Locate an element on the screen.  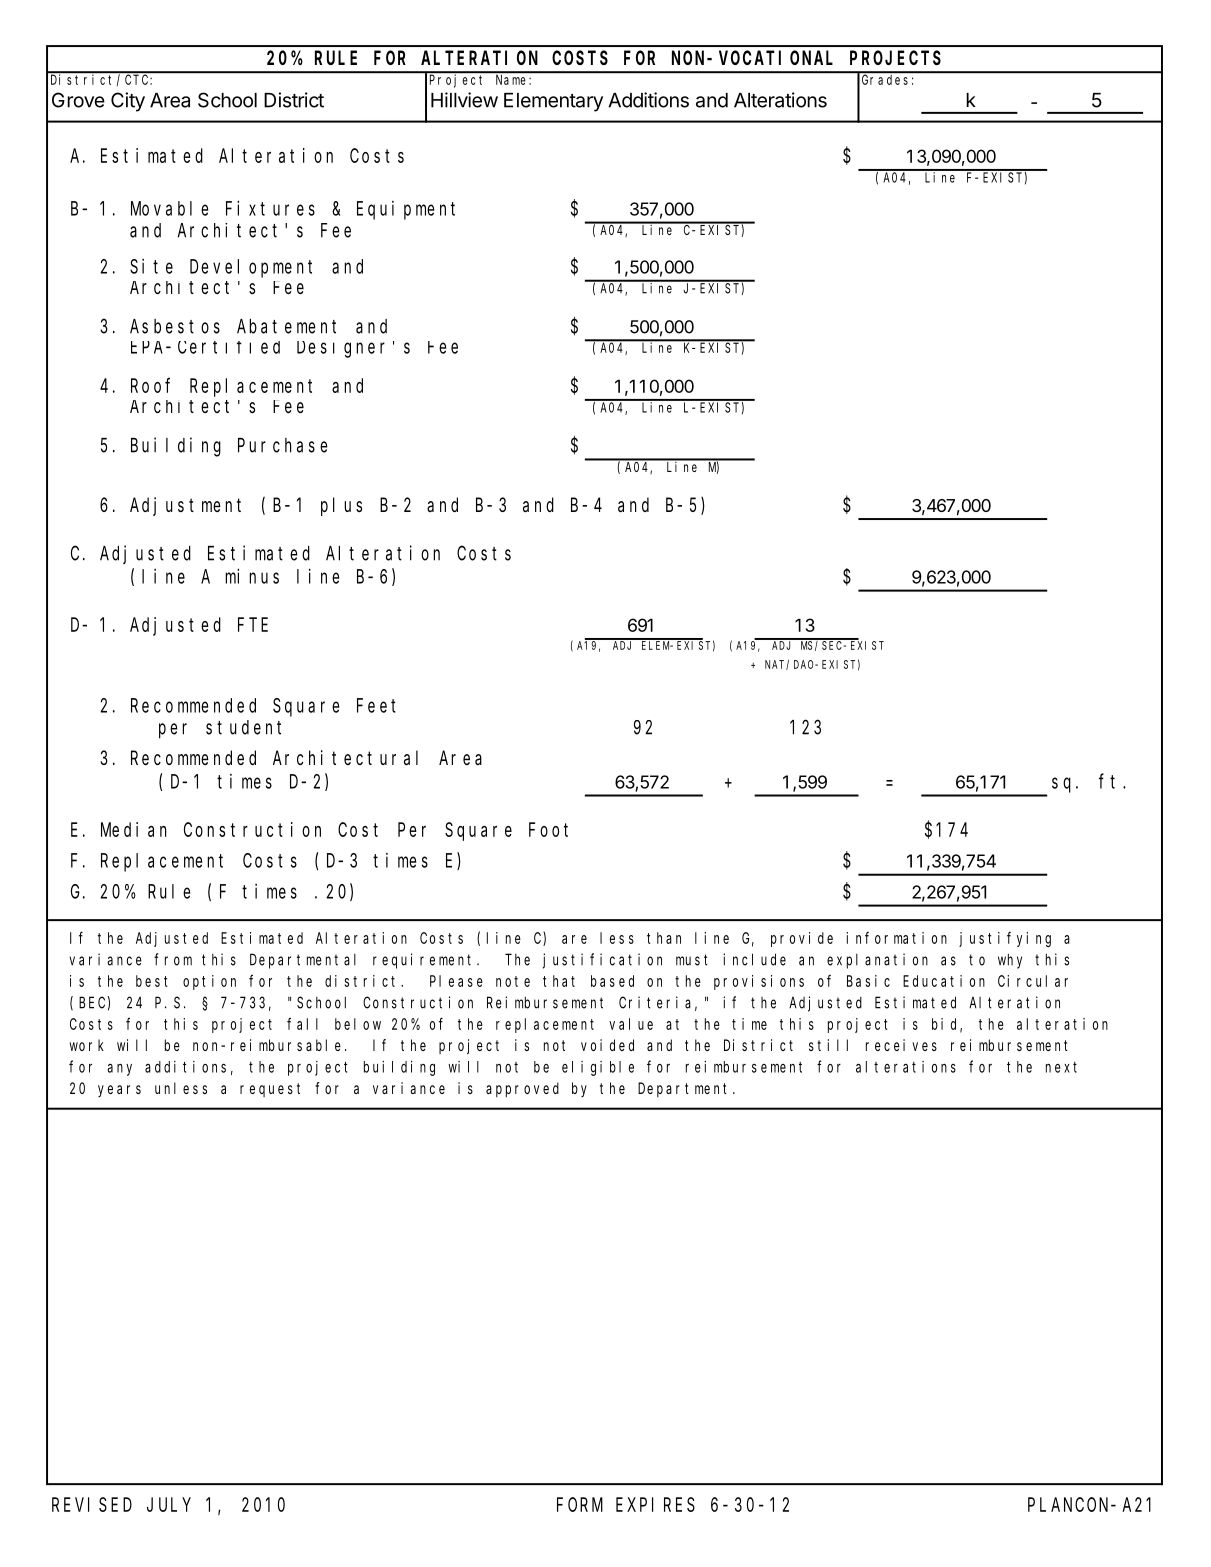
provisions is located at coordinates (759, 982).
